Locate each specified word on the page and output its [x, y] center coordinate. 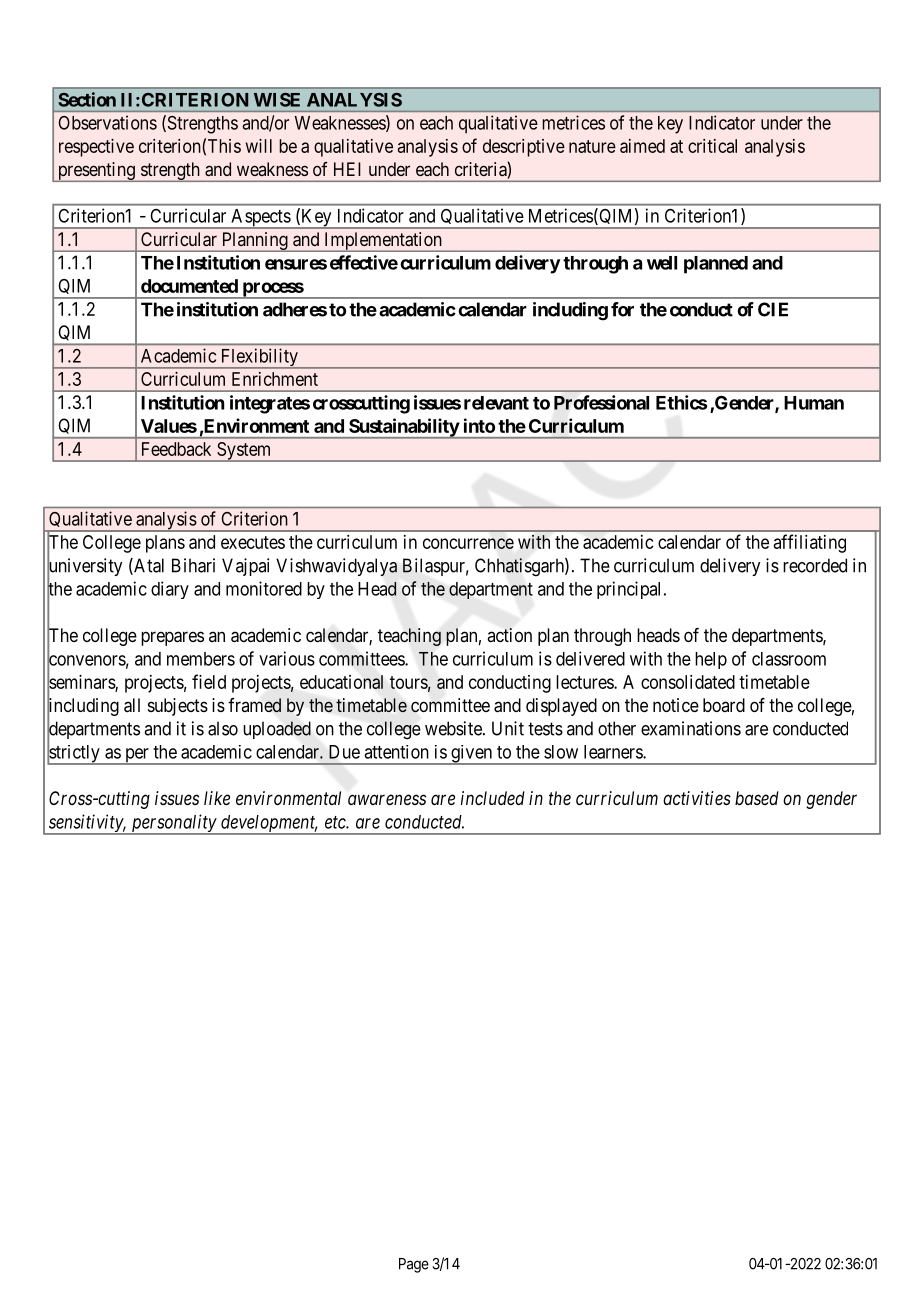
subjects [178, 707]
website [454, 728]
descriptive [524, 148]
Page [414, 1265]
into [479, 425]
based [757, 798]
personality [173, 824]
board [724, 705]
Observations [107, 122]
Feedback [176, 449]
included [493, 798]
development [268, 825]
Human [814, 403]
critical [712, 146]
